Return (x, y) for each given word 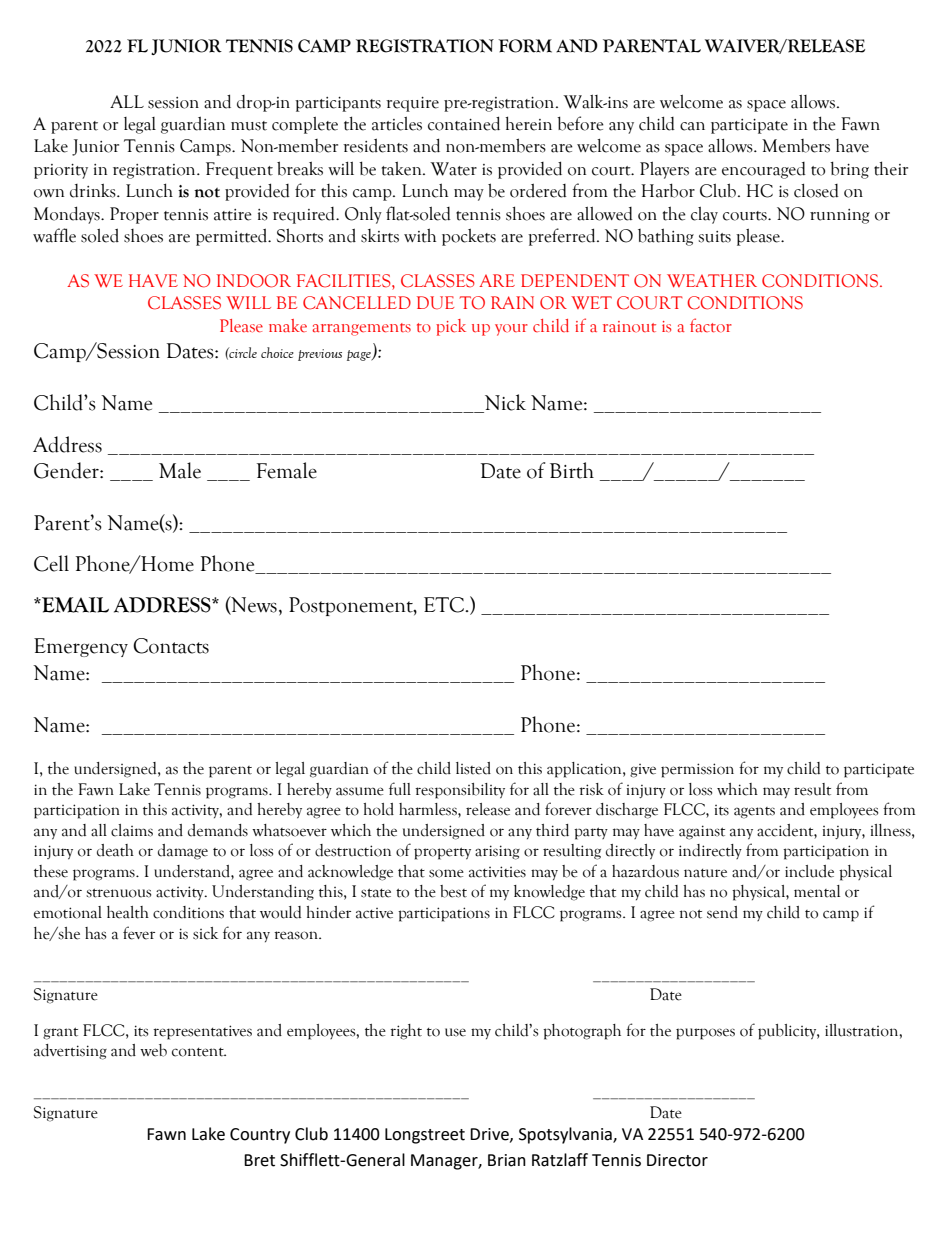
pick (451, 327)
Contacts (171, 646)
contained (464, 123)
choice (277, 352)
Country (260, 1136)
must (249, 126)
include (809, 871)
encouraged (764, 170)
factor (711, 325)
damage (183, 852)
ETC (445, 605)
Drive (490, 1135)
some (446, 873)
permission (697, 770)
